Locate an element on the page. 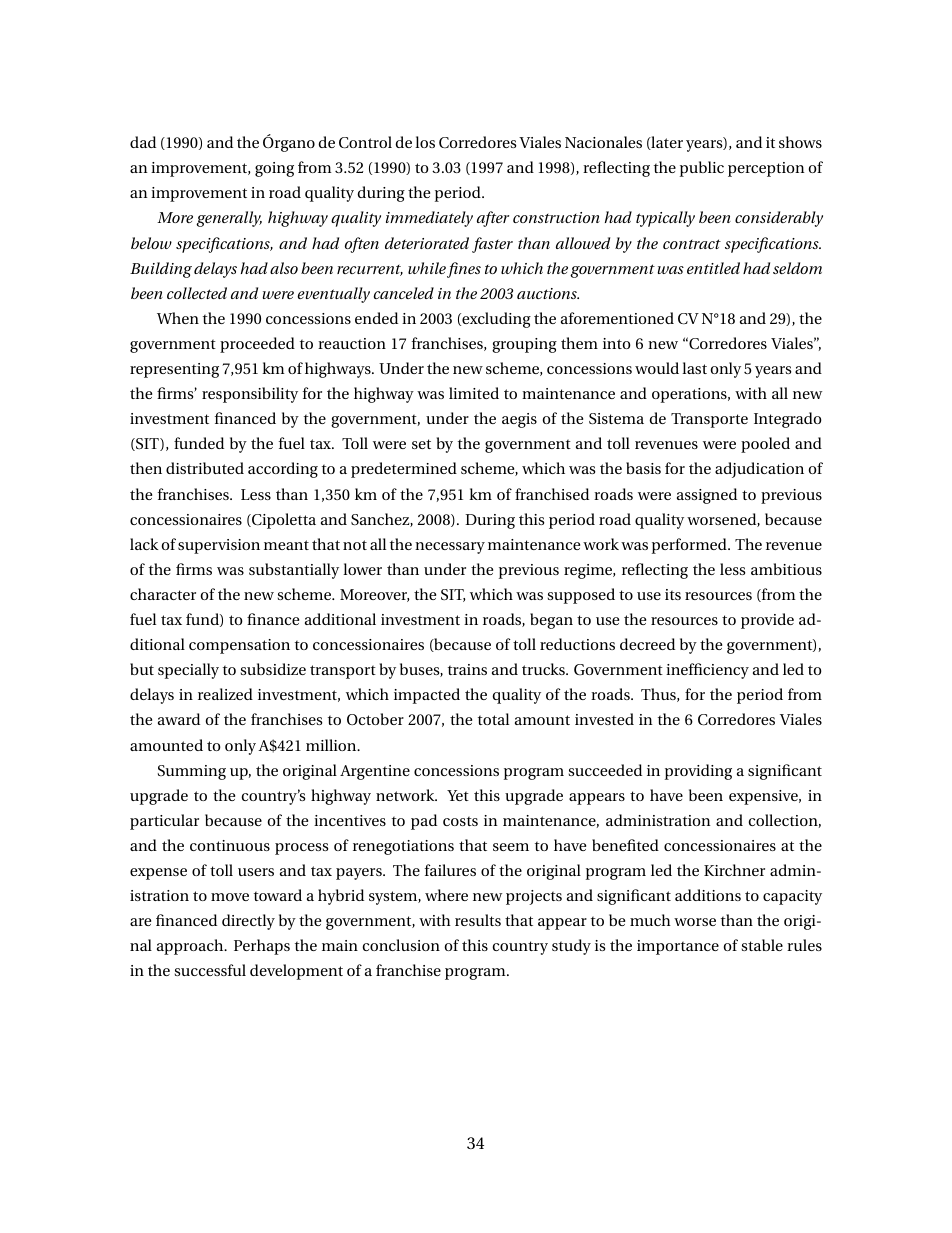 The width and height of the image is (952, 1233). inefficiency is located at coordinates (707, 671).
